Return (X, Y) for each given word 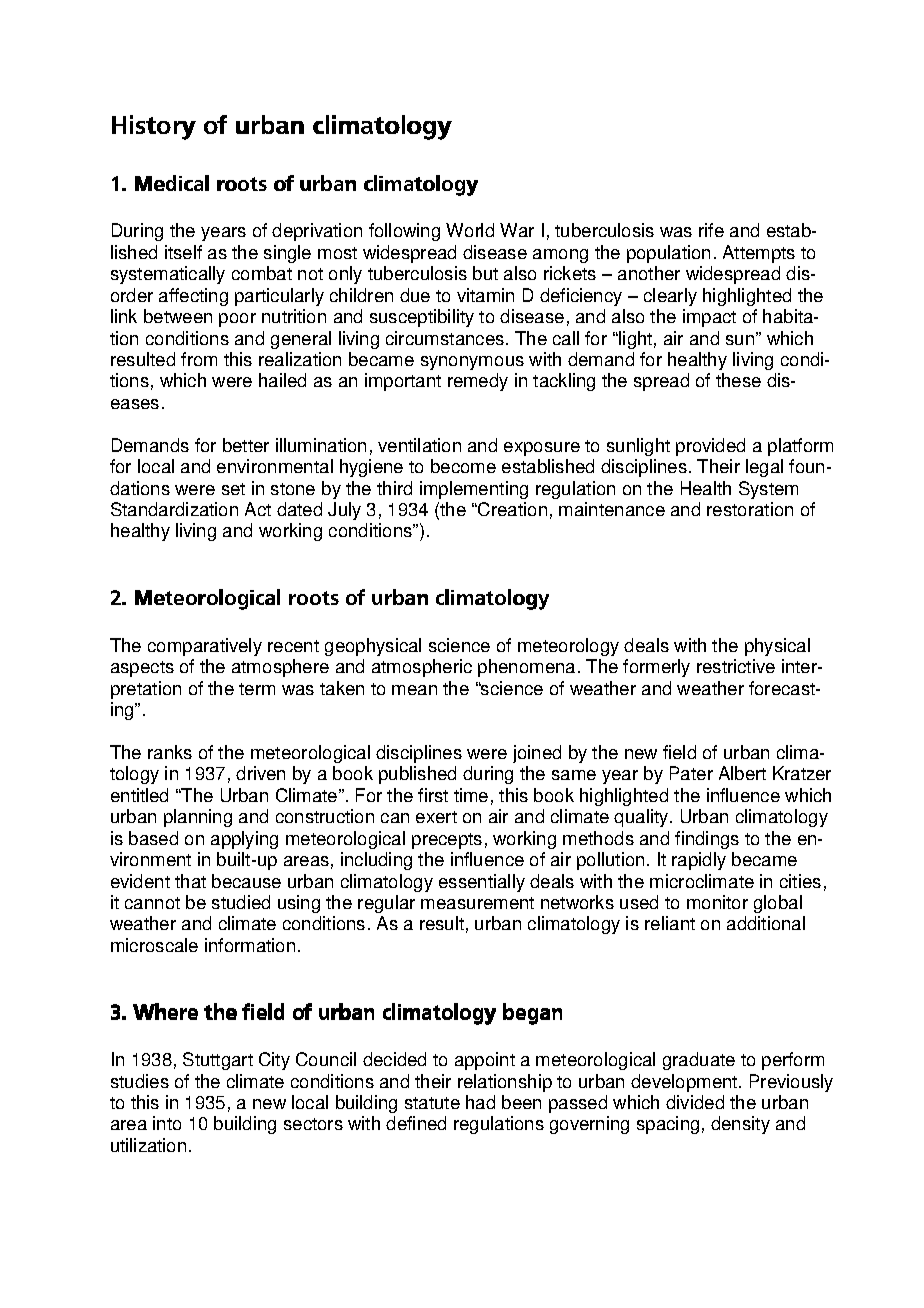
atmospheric (422, 668)
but (485, 273)
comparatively (205, 647)
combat (262, 273)
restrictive (736, 666)
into (167, 1123)
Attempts (759, 254)
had (480, 1102)
